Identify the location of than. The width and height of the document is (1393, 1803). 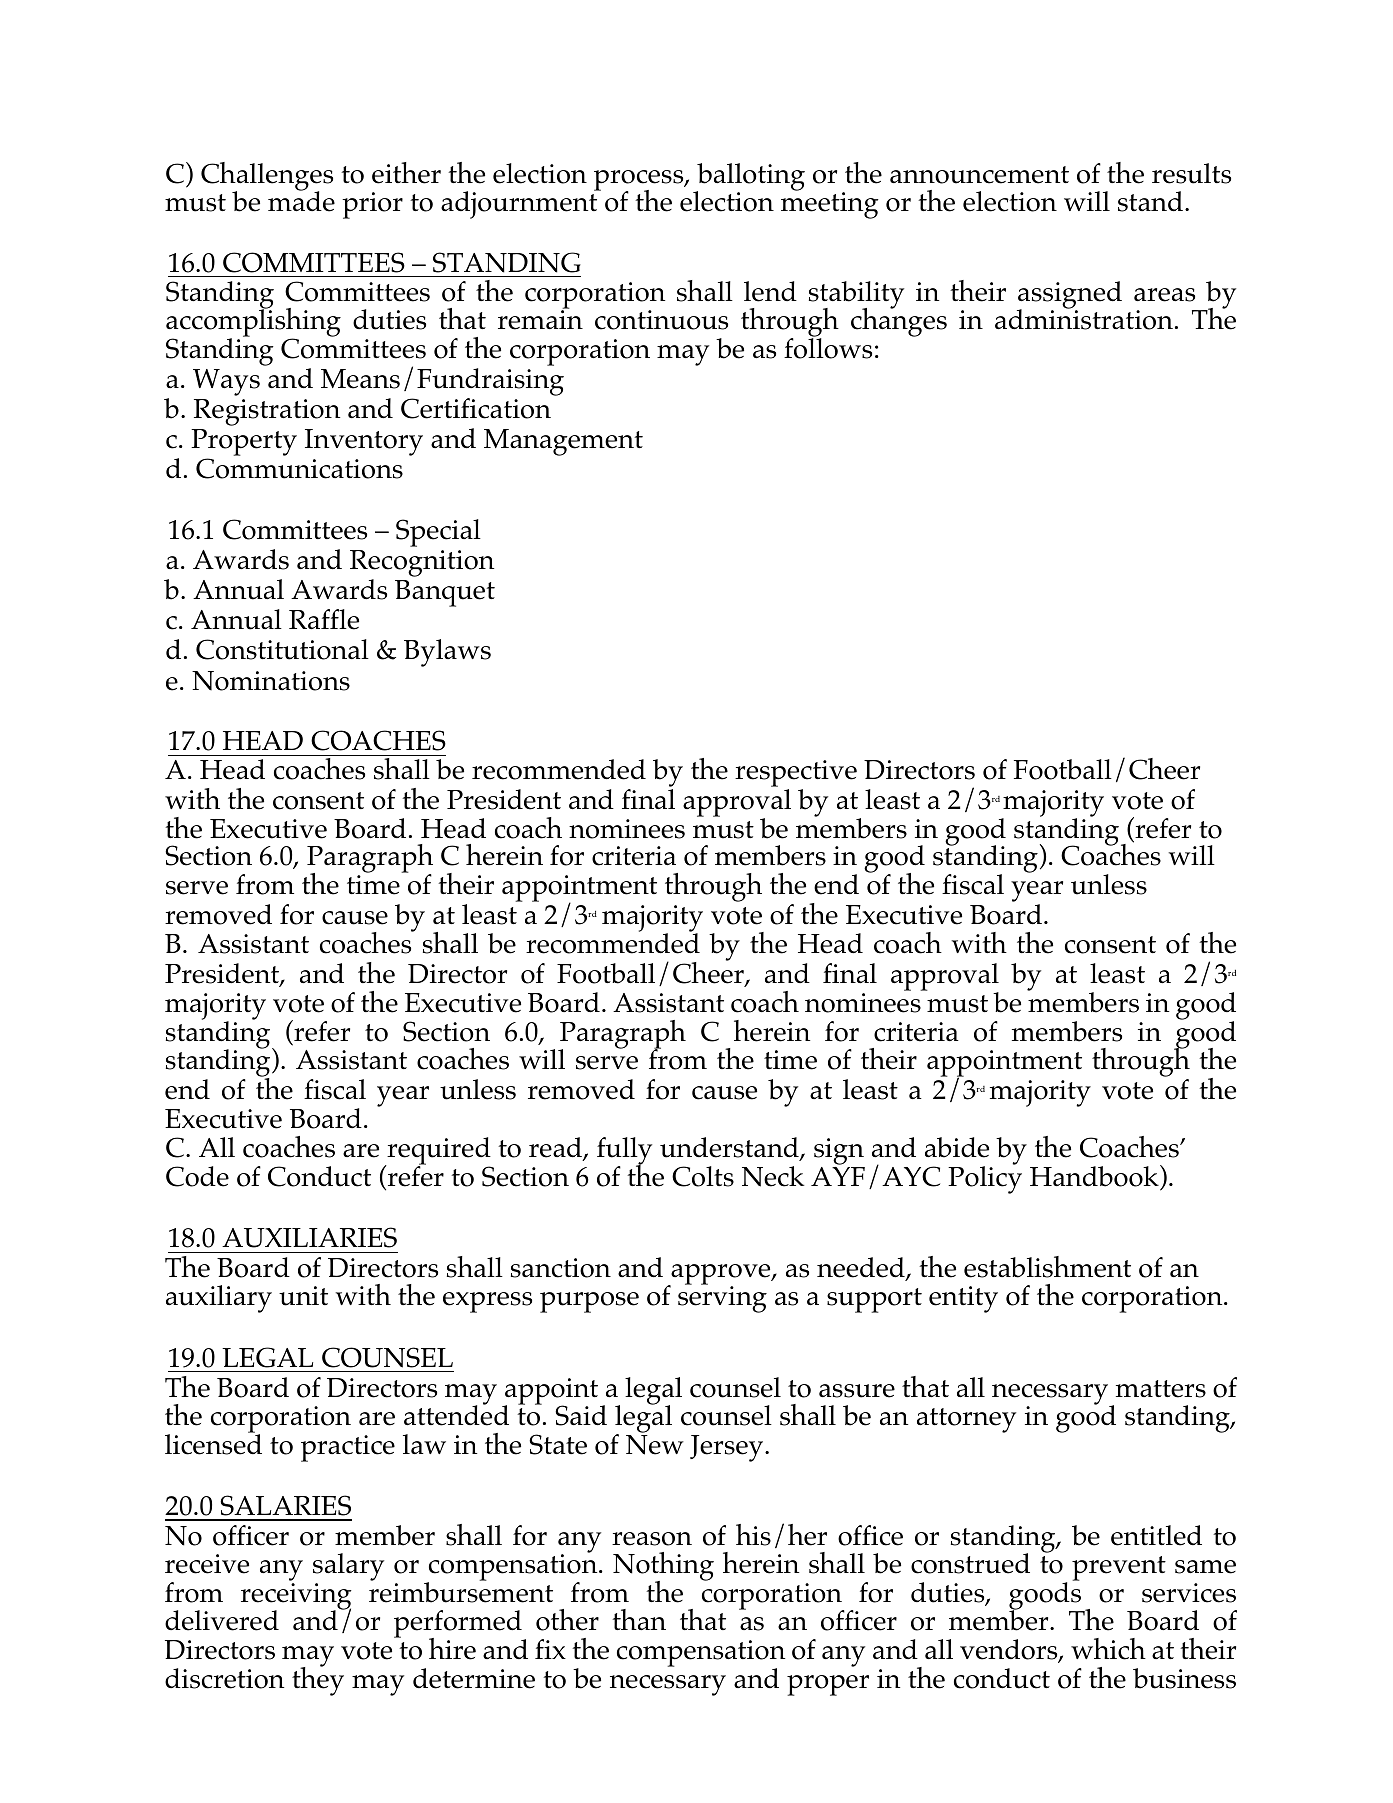
(639, 1619).
